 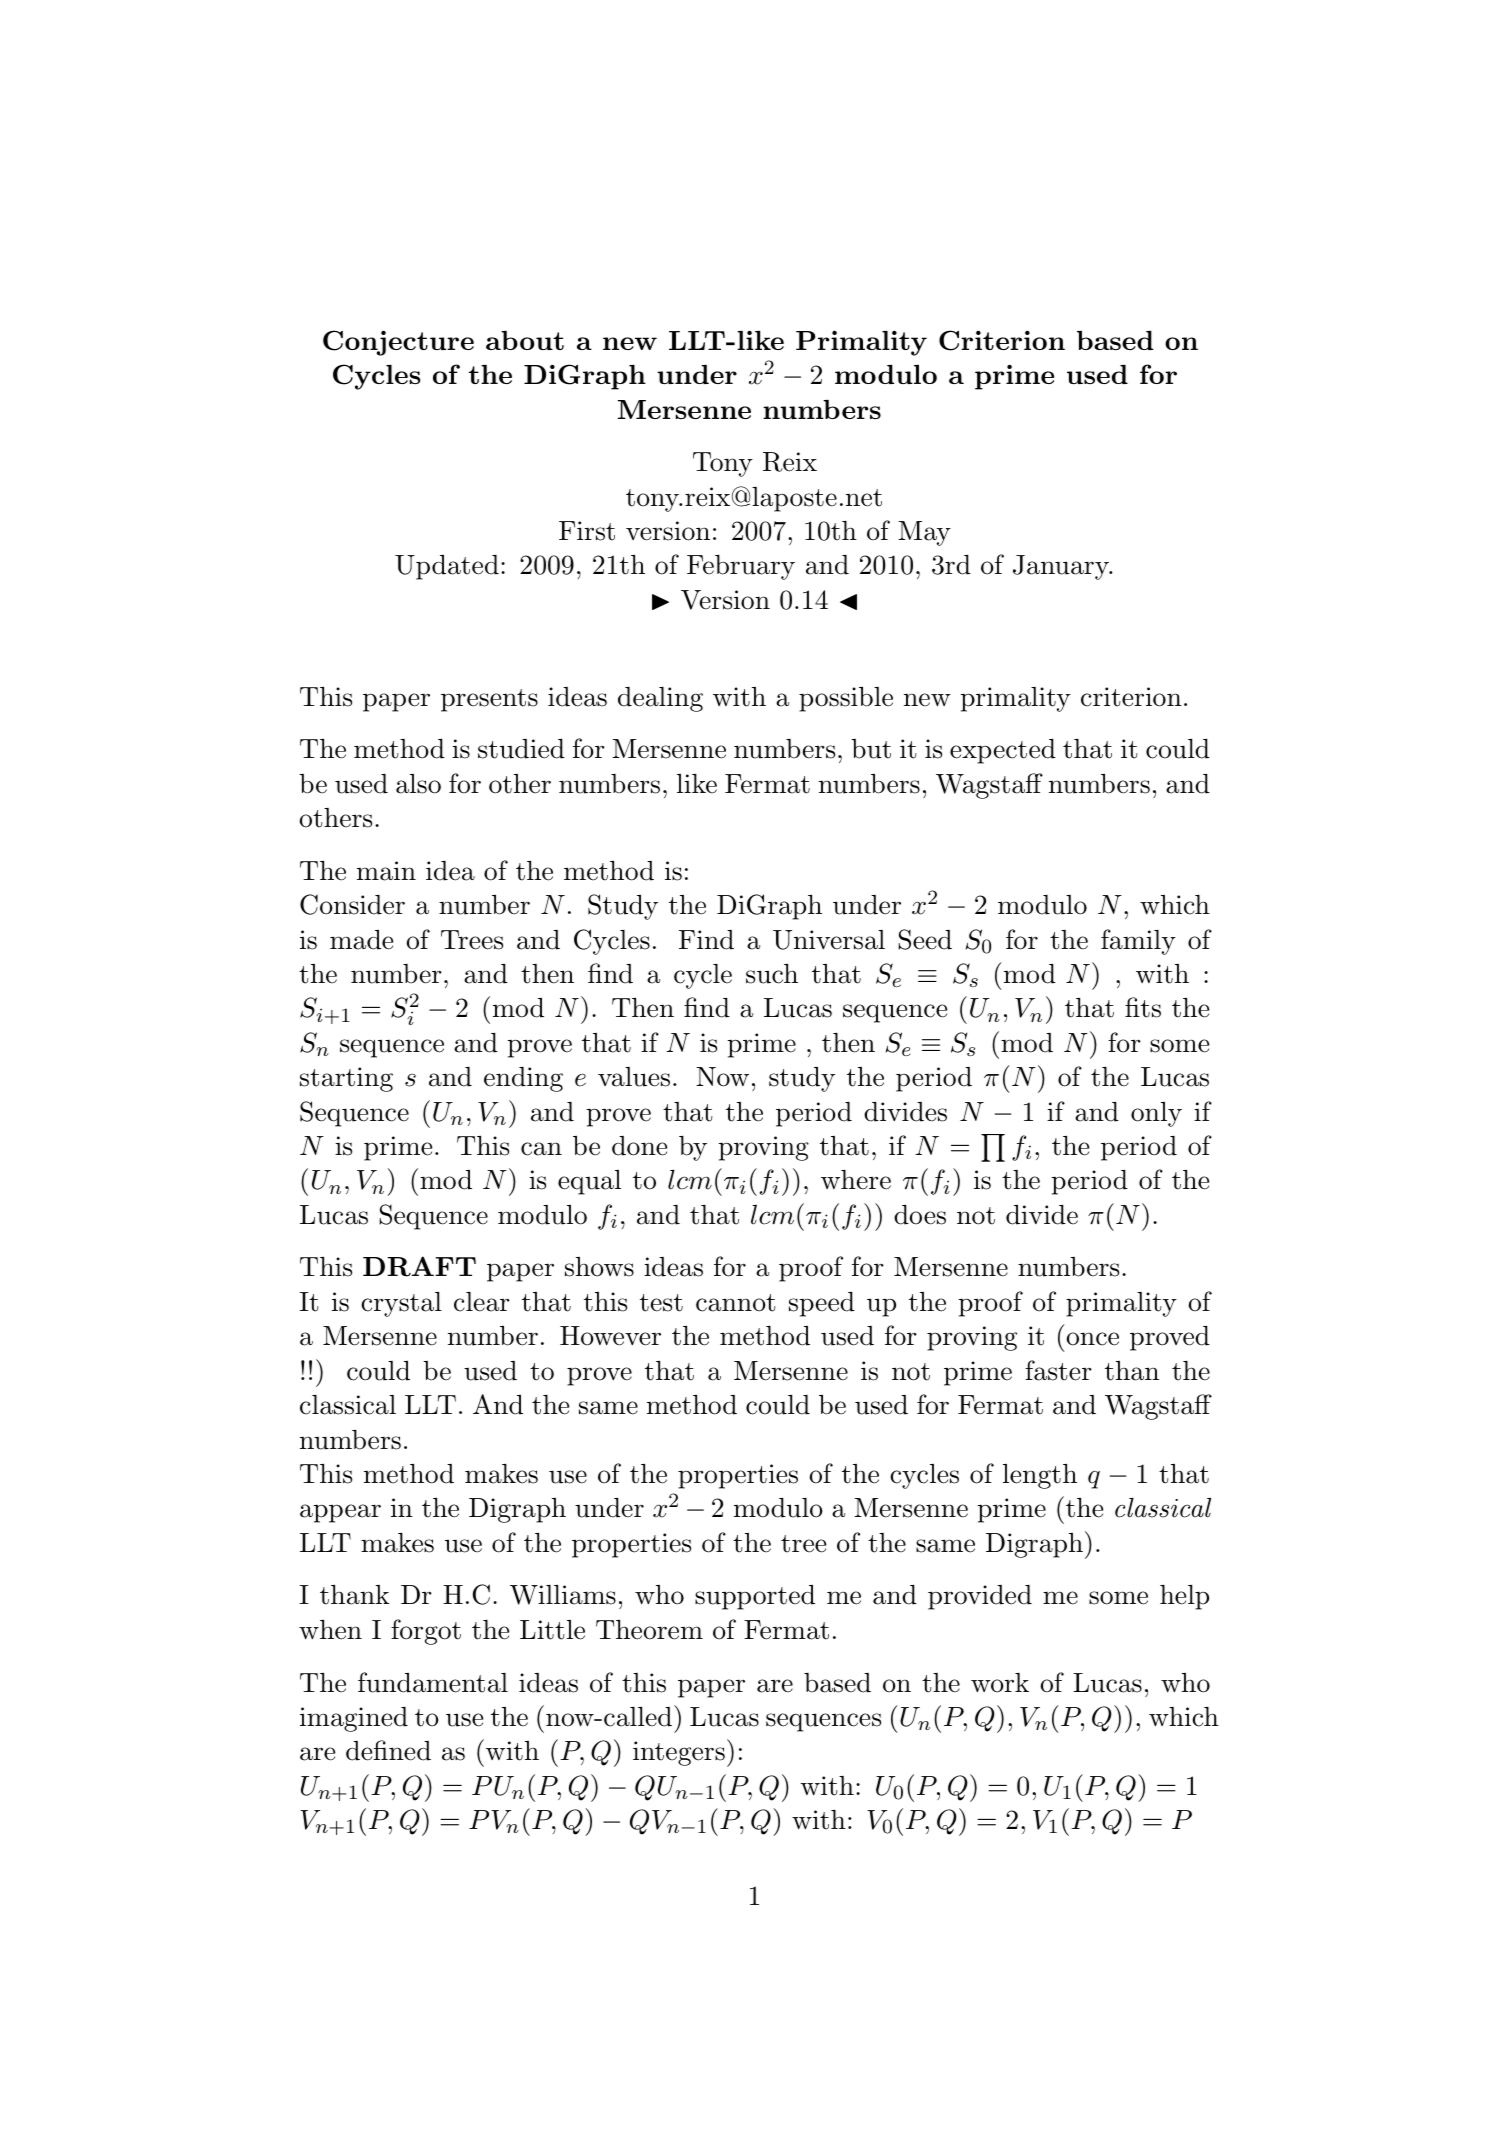 I want to click on faster, so click(x=1058, y=1370).
